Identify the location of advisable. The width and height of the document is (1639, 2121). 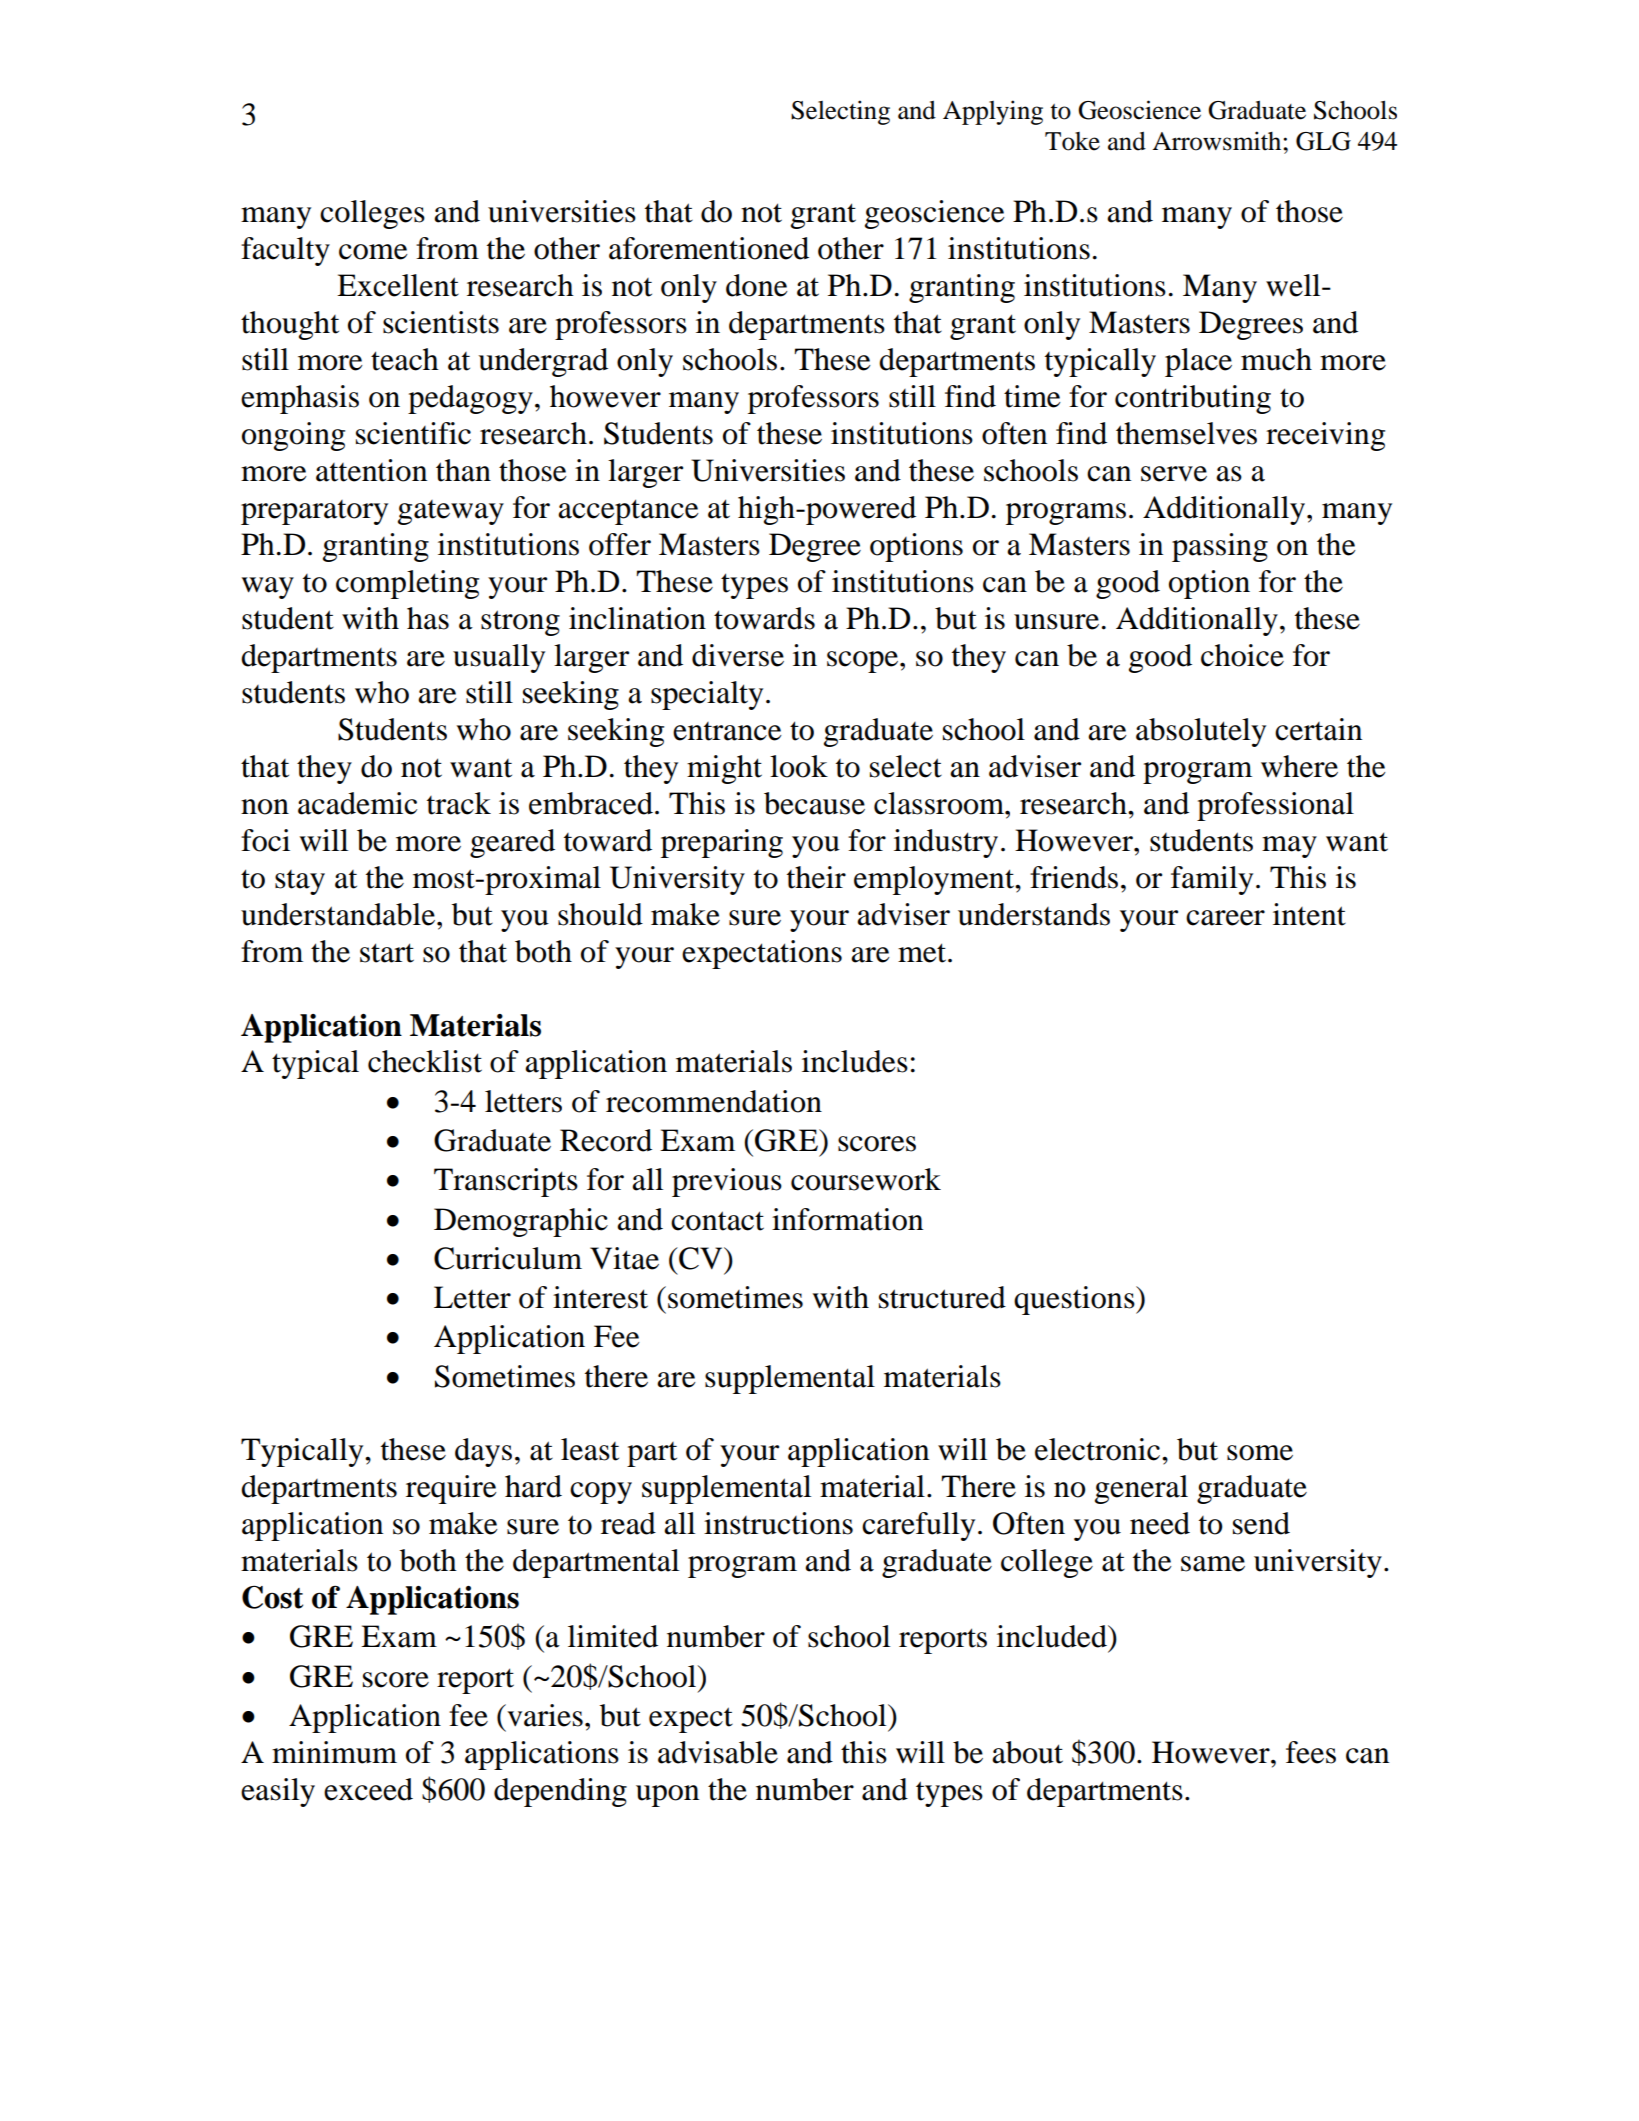
(718, 1752).
